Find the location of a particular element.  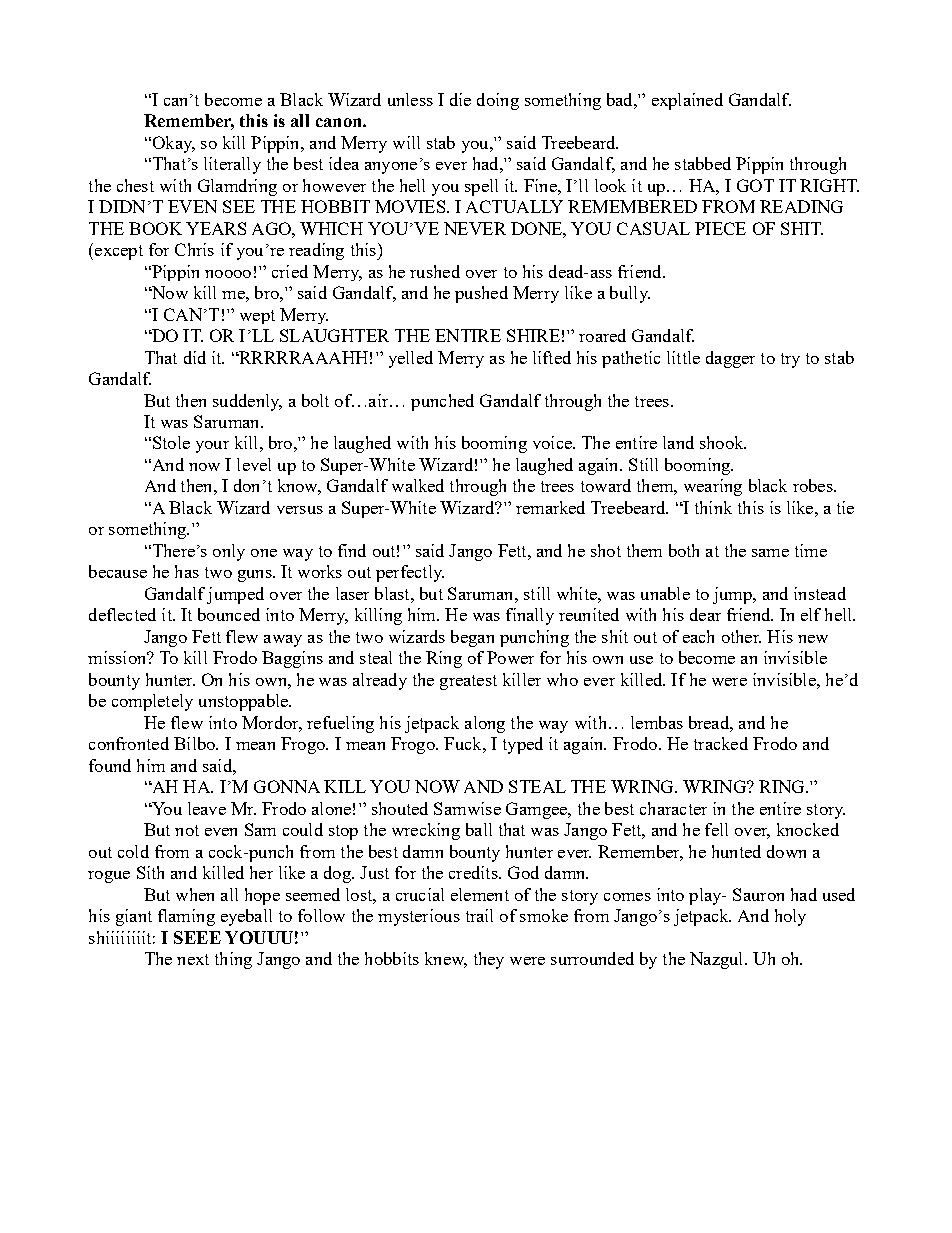

explained is located at coordinates (687, 101).
